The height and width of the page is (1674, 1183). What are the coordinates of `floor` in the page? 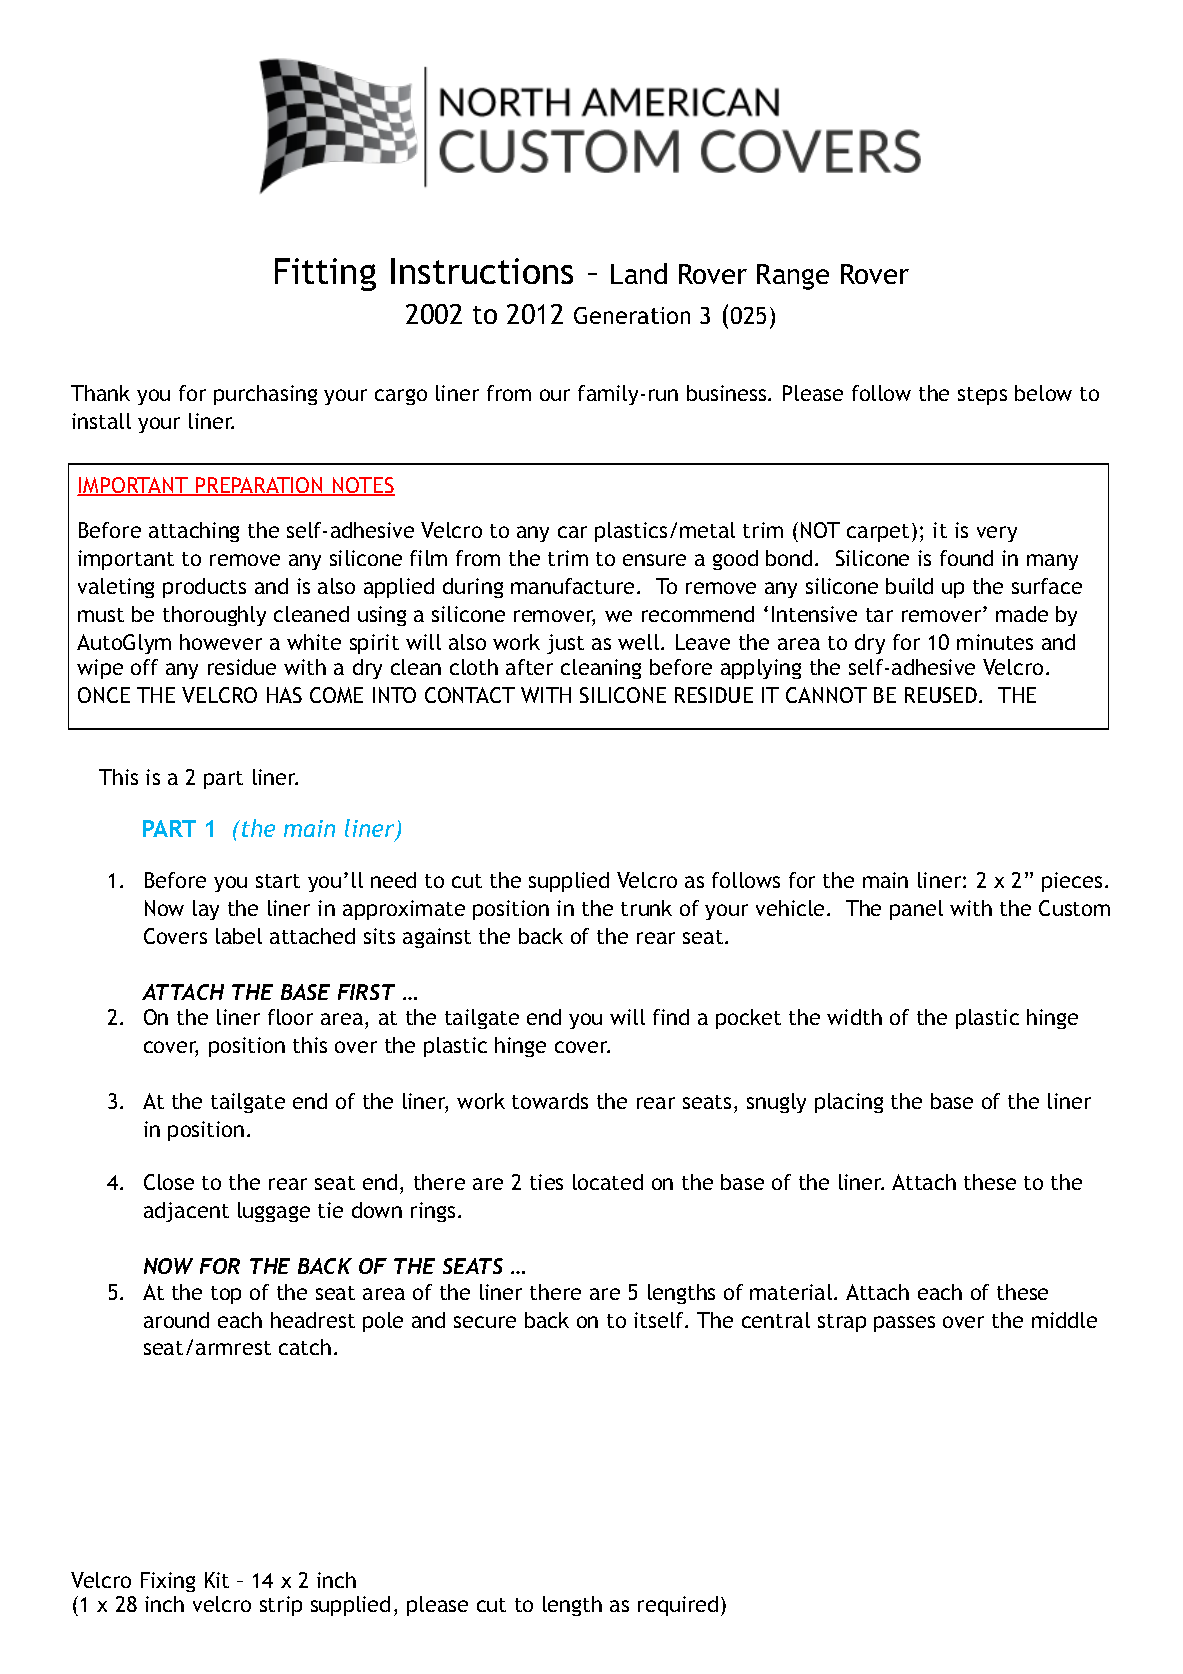 It's located at (290, 1017).
